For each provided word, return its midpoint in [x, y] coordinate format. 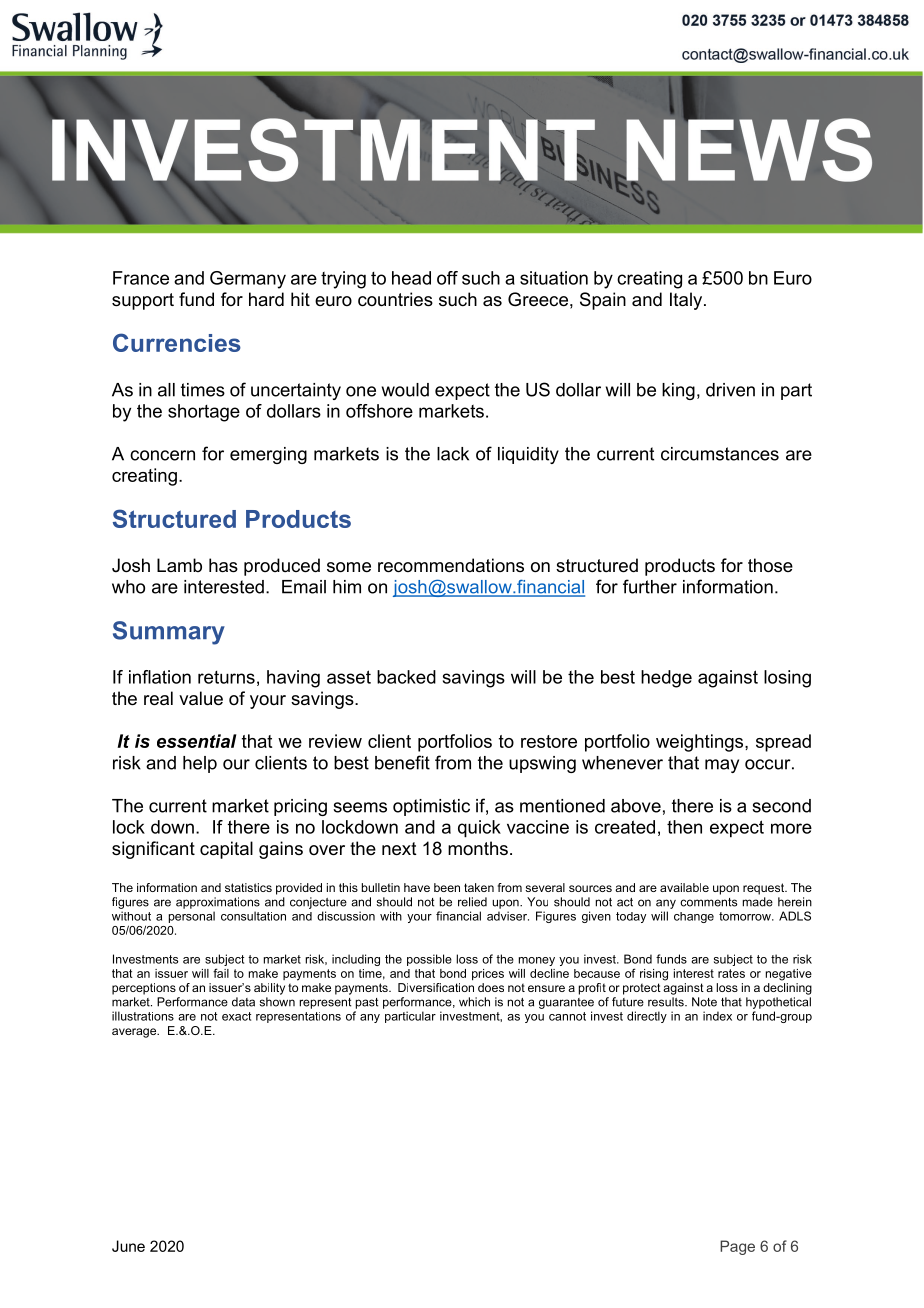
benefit [402, 762]
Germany [248, 280]
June [128, 1246]
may [722, 766]
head [411, 278]
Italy [687, 301]
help [200, 764]
